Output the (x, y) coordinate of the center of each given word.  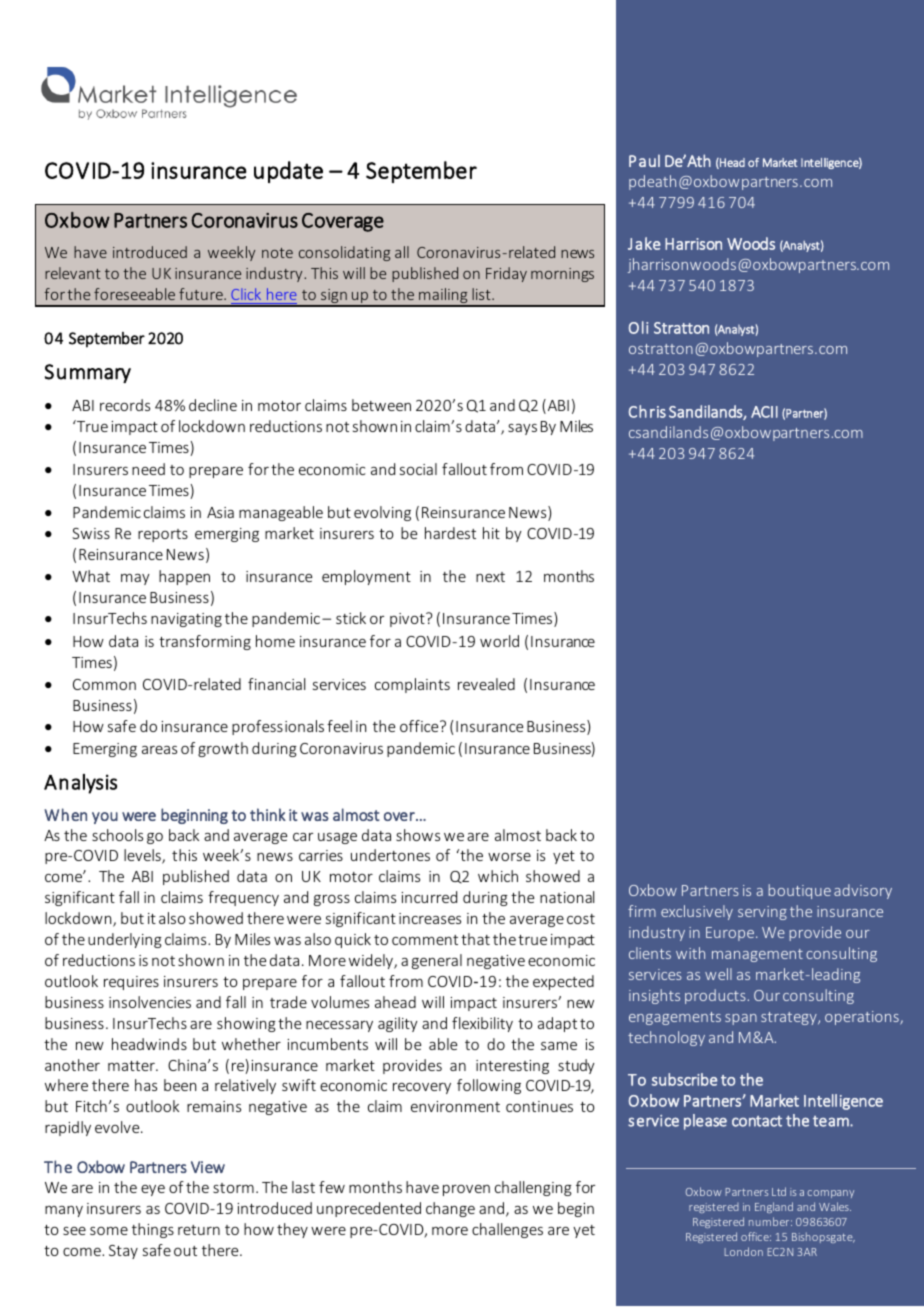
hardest (450, 533)
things (153, 1230)
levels (143, 856)
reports (163, 535)
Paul (644, 160)
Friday (506, 274)
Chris (647, 411)
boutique (799, 891)
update (288, 172)
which (498, 876)
